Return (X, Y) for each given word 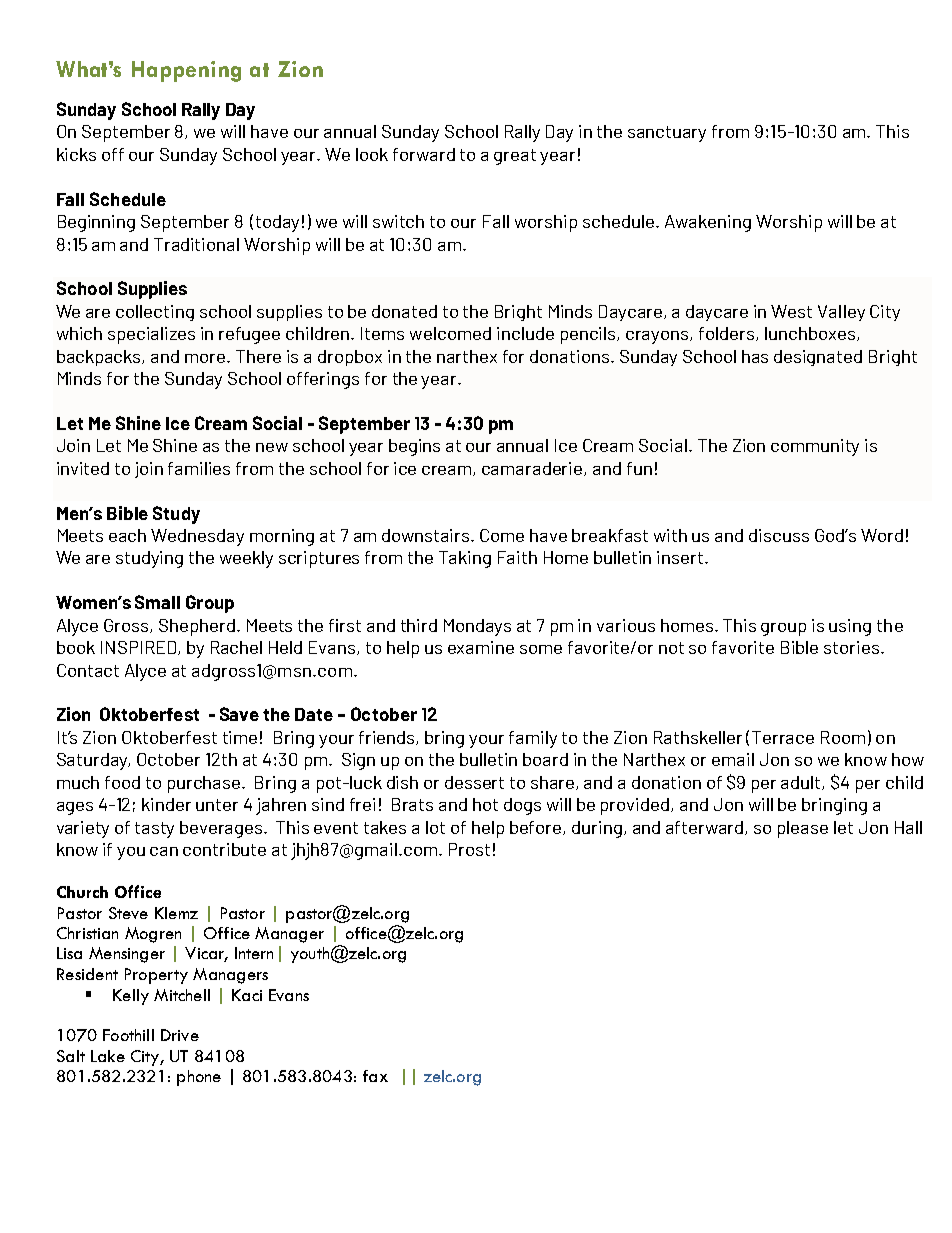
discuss (779, 535)
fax (375, 1076)
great (515, 157)
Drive (180, 1035)
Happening (186, 71)
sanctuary (667, 134)
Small (157, 602)
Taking (465, 559)
